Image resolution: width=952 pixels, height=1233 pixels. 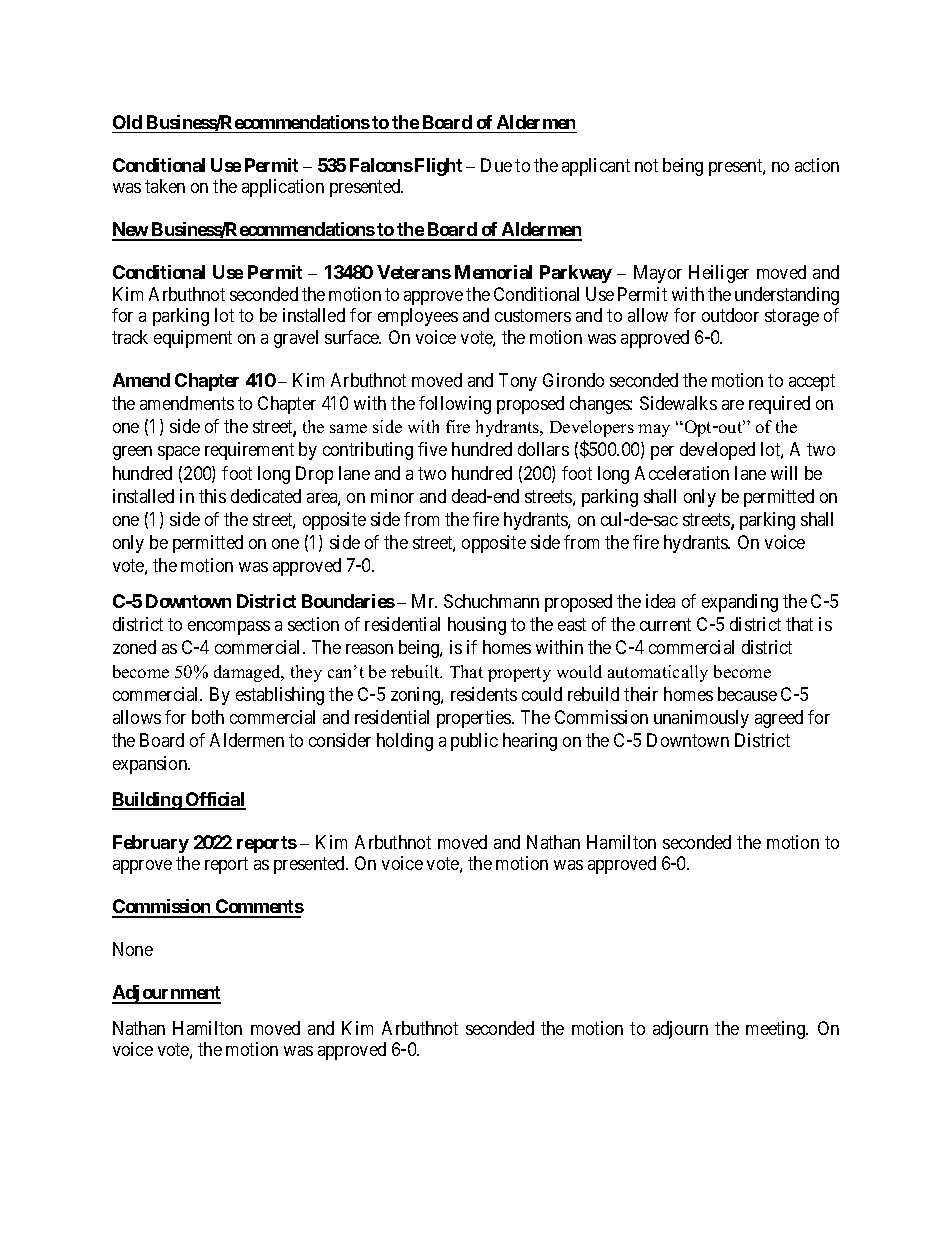 I want to click on encompass, so click(x=229, y=628).
